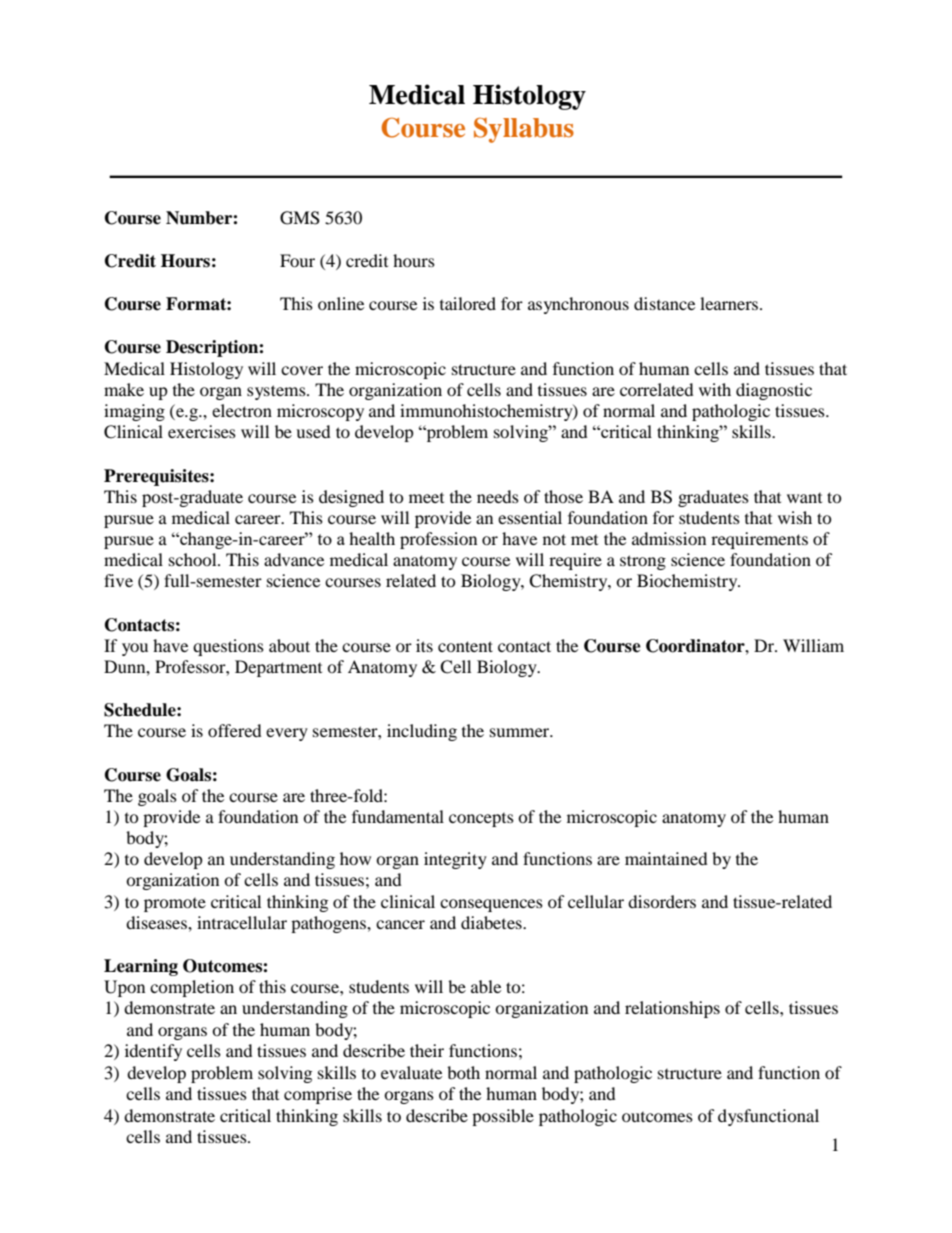 The image size is (952, 1233). I want to click on strong, so click(643, 562).
